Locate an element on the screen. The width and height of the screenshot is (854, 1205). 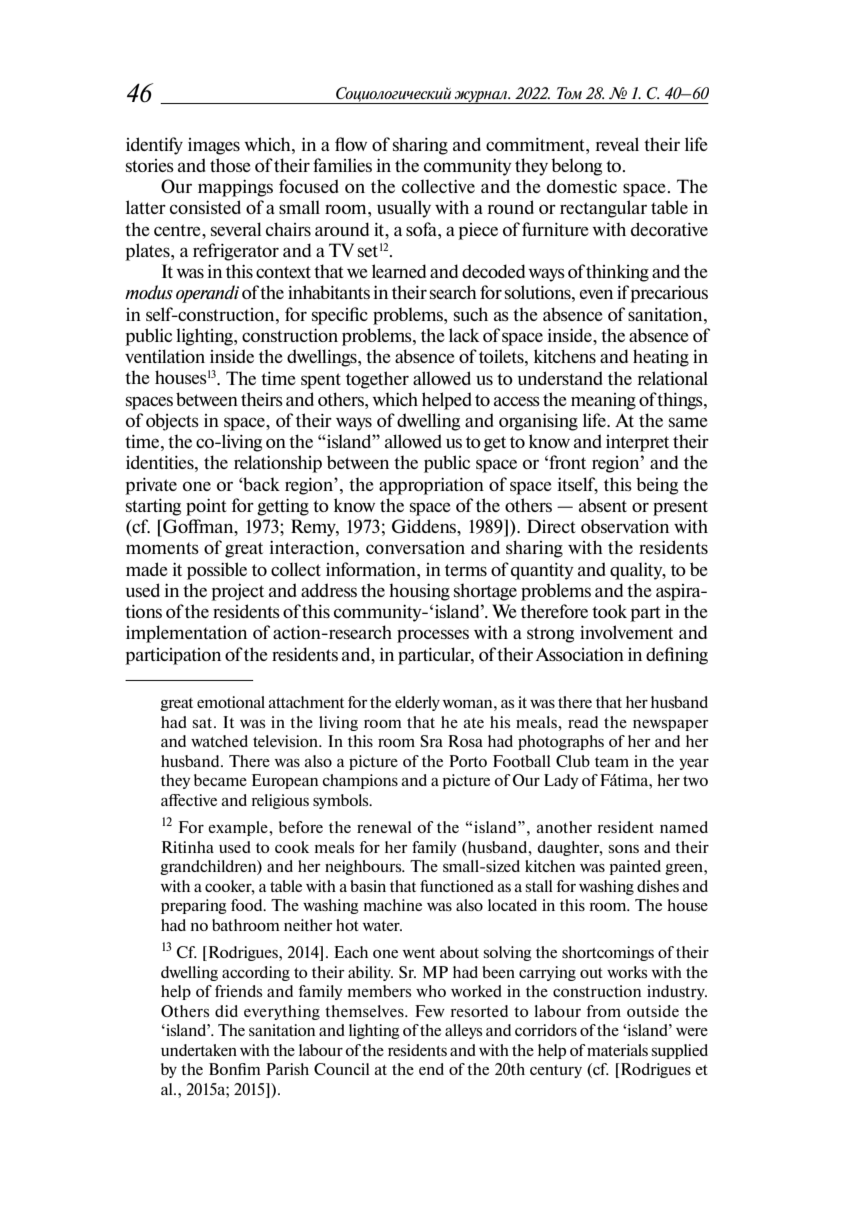
housing is located at coordinates (419, 592).
